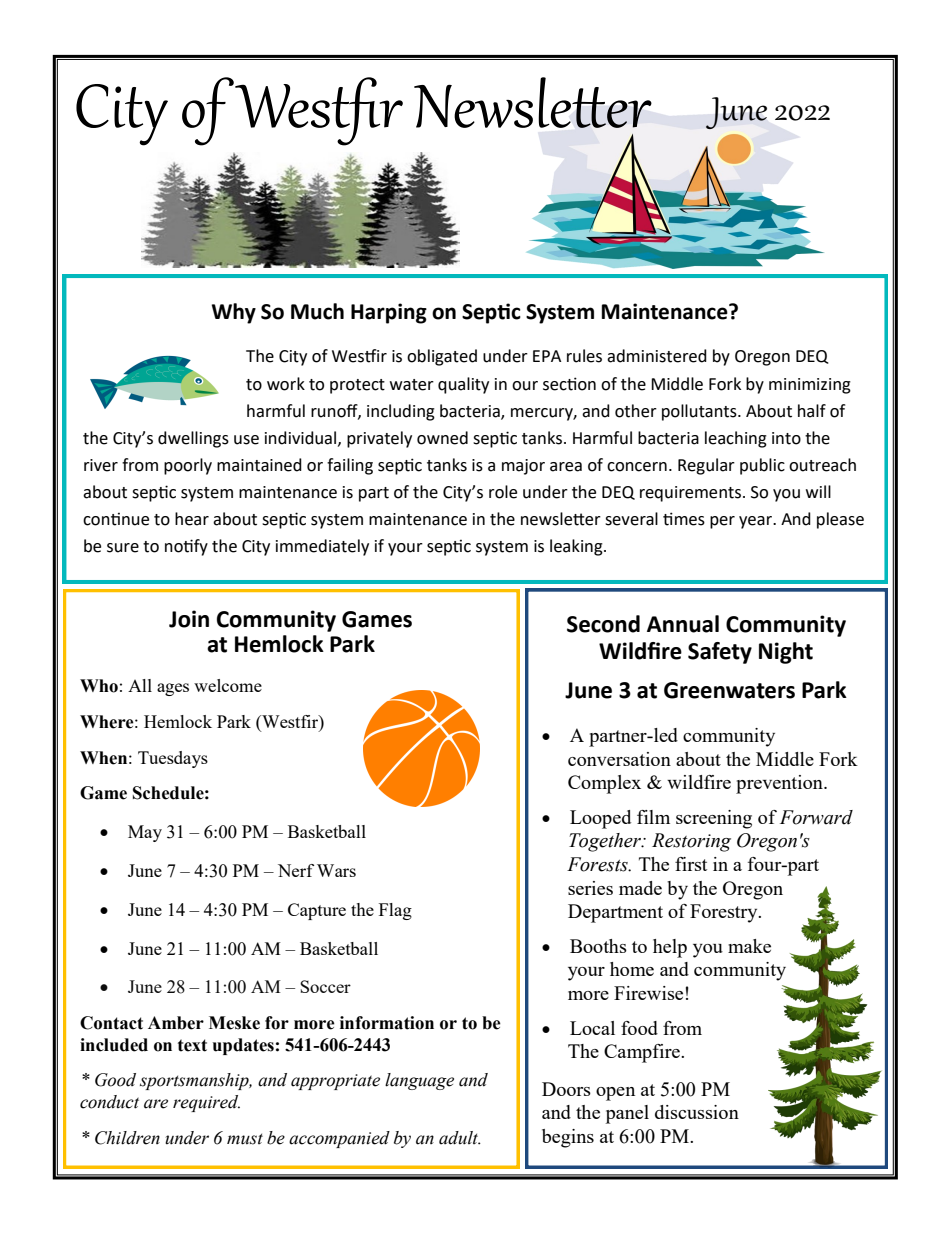 This screenshot has width=952, height=1233. Describe the element at coordinates (145, 833) in the screenshot. I see `May` at that location.
